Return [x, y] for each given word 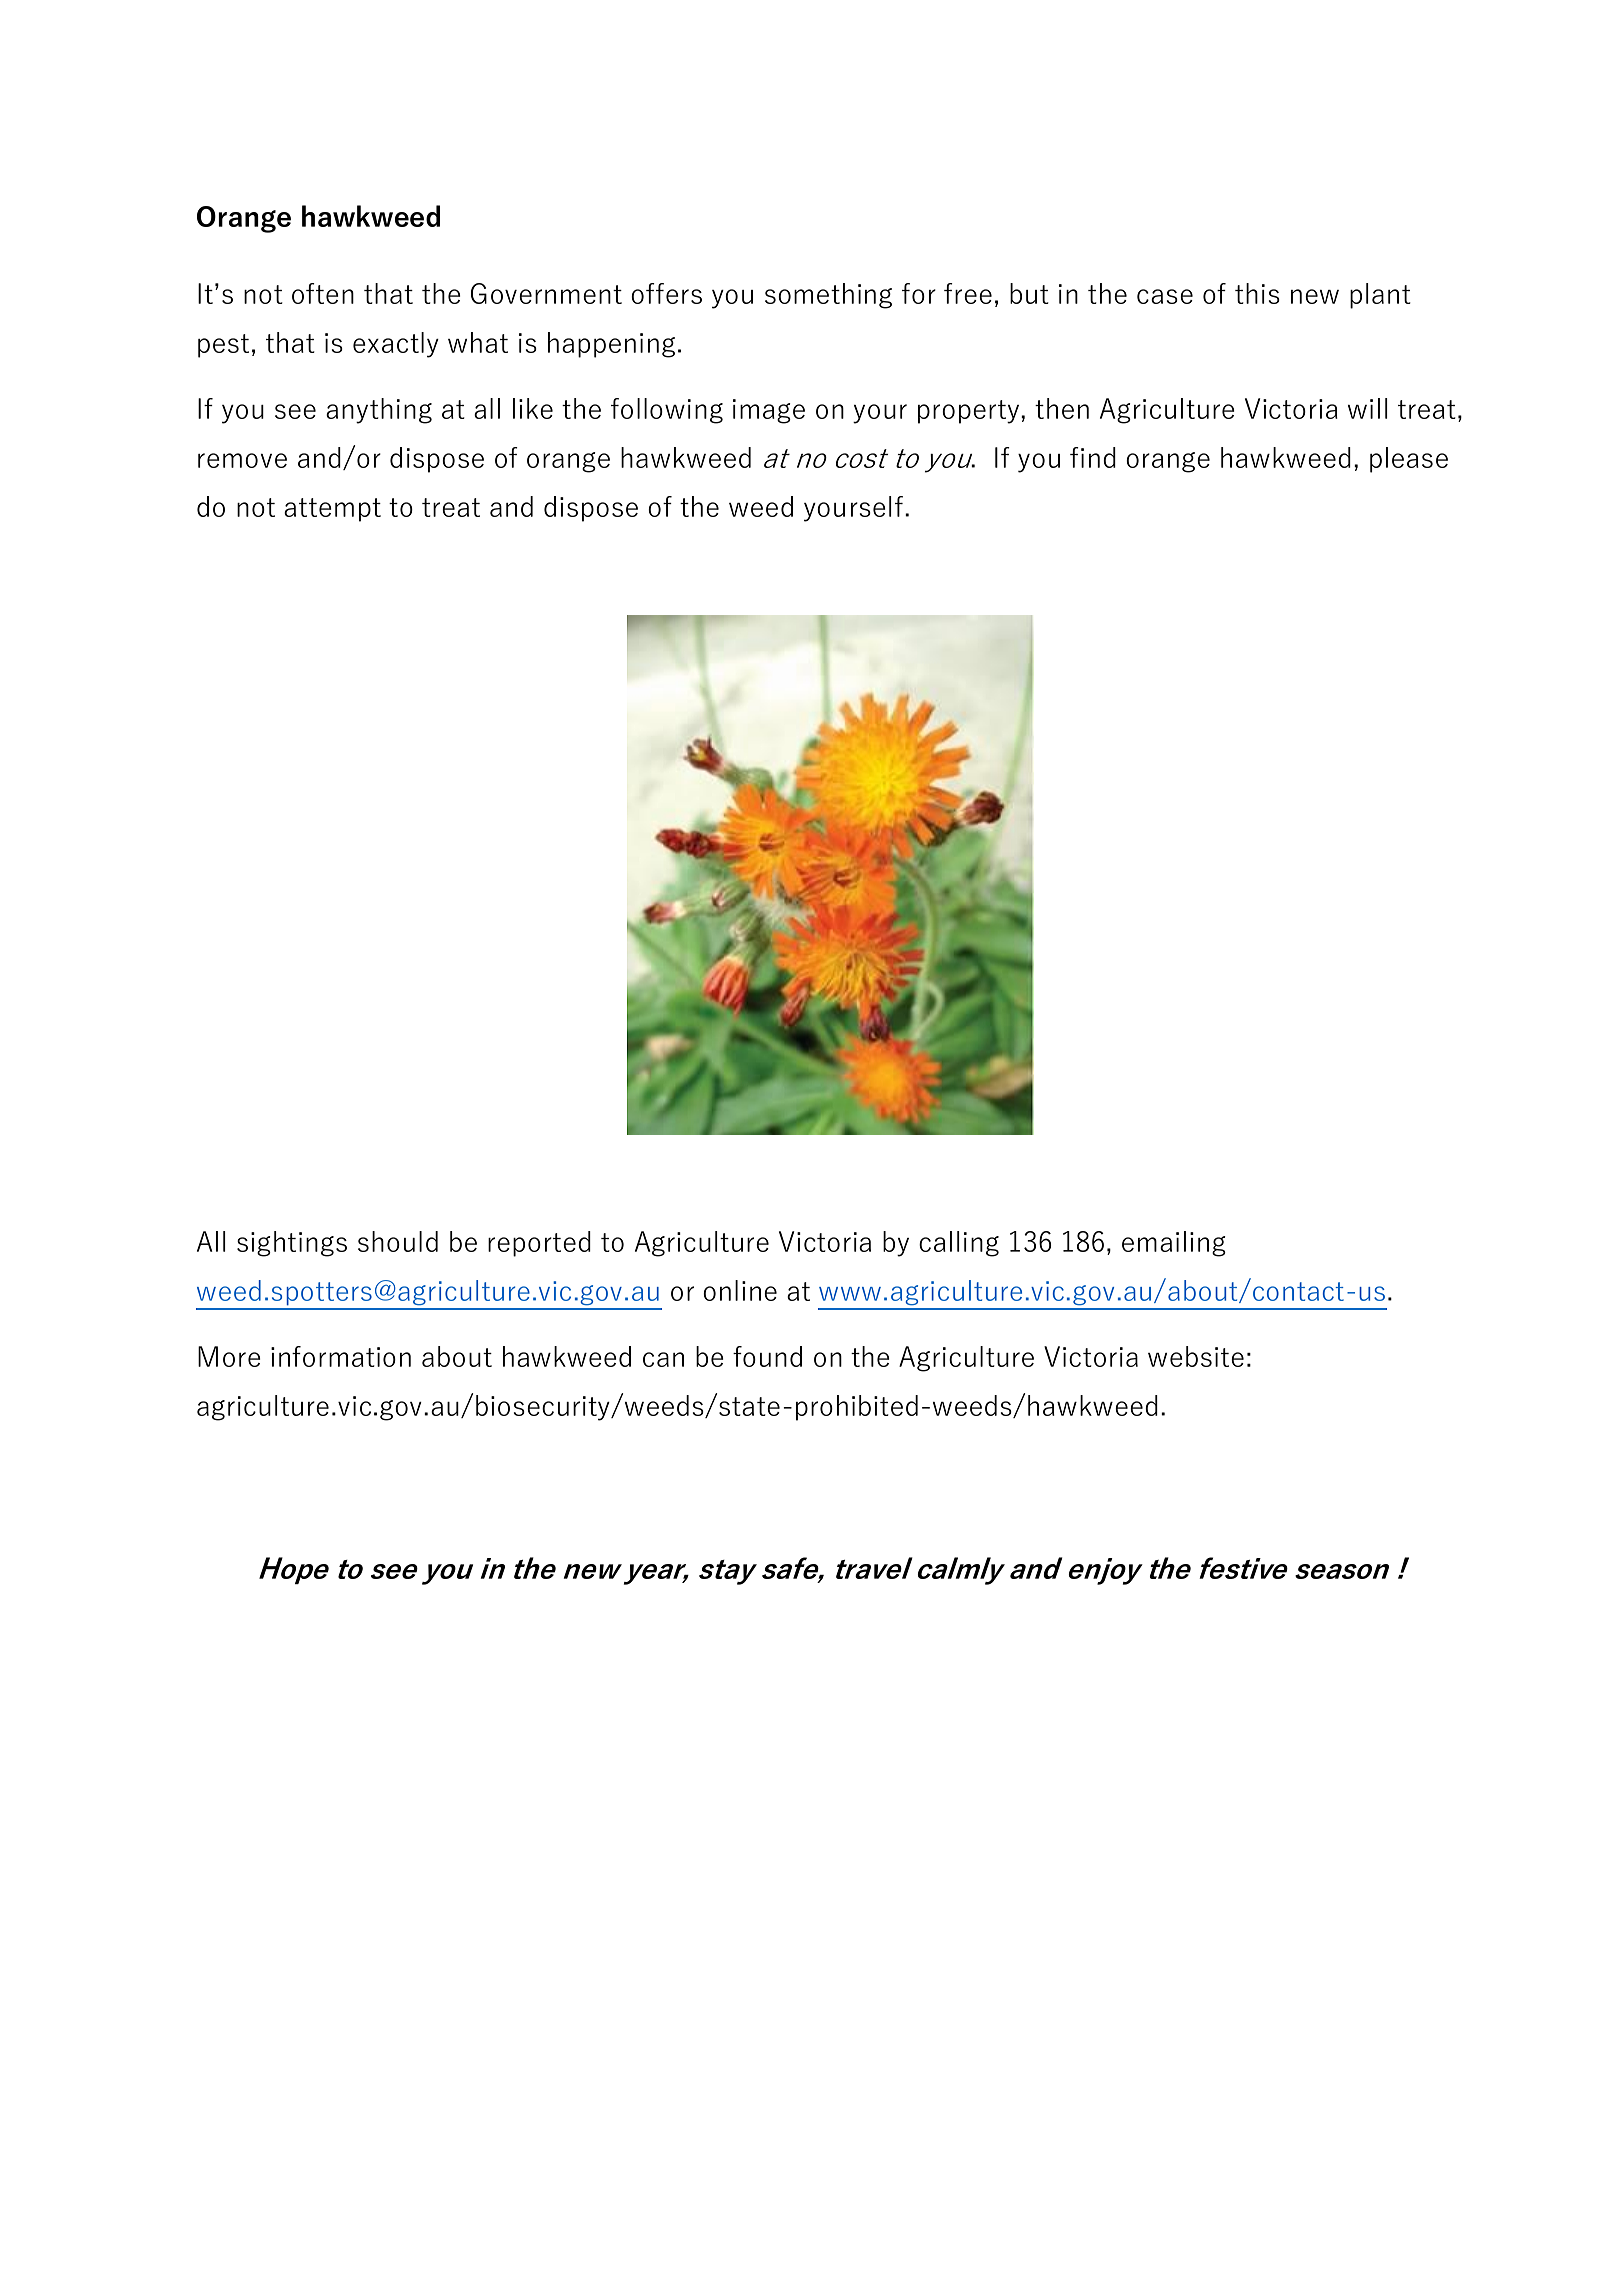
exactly [396, 345]
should [398, 1241]
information [341, 1356]
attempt [332, 510]
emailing [1174, 1244]
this [1257, 293]
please [1409, 460]
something [828, 296]
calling [959, 1244]
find [1093, 457]
